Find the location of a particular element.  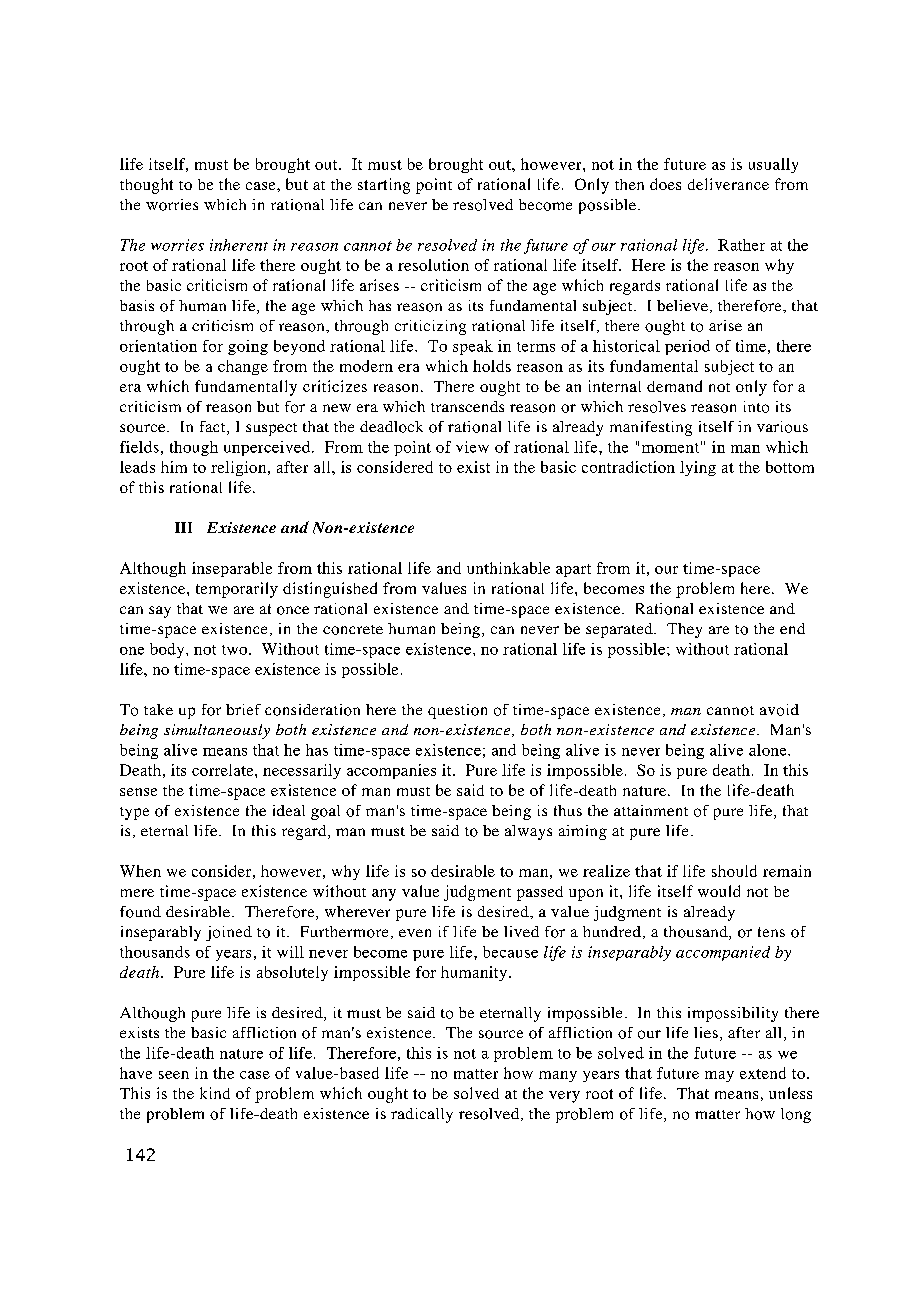

deliverance is located at coordinates (728, 184).
